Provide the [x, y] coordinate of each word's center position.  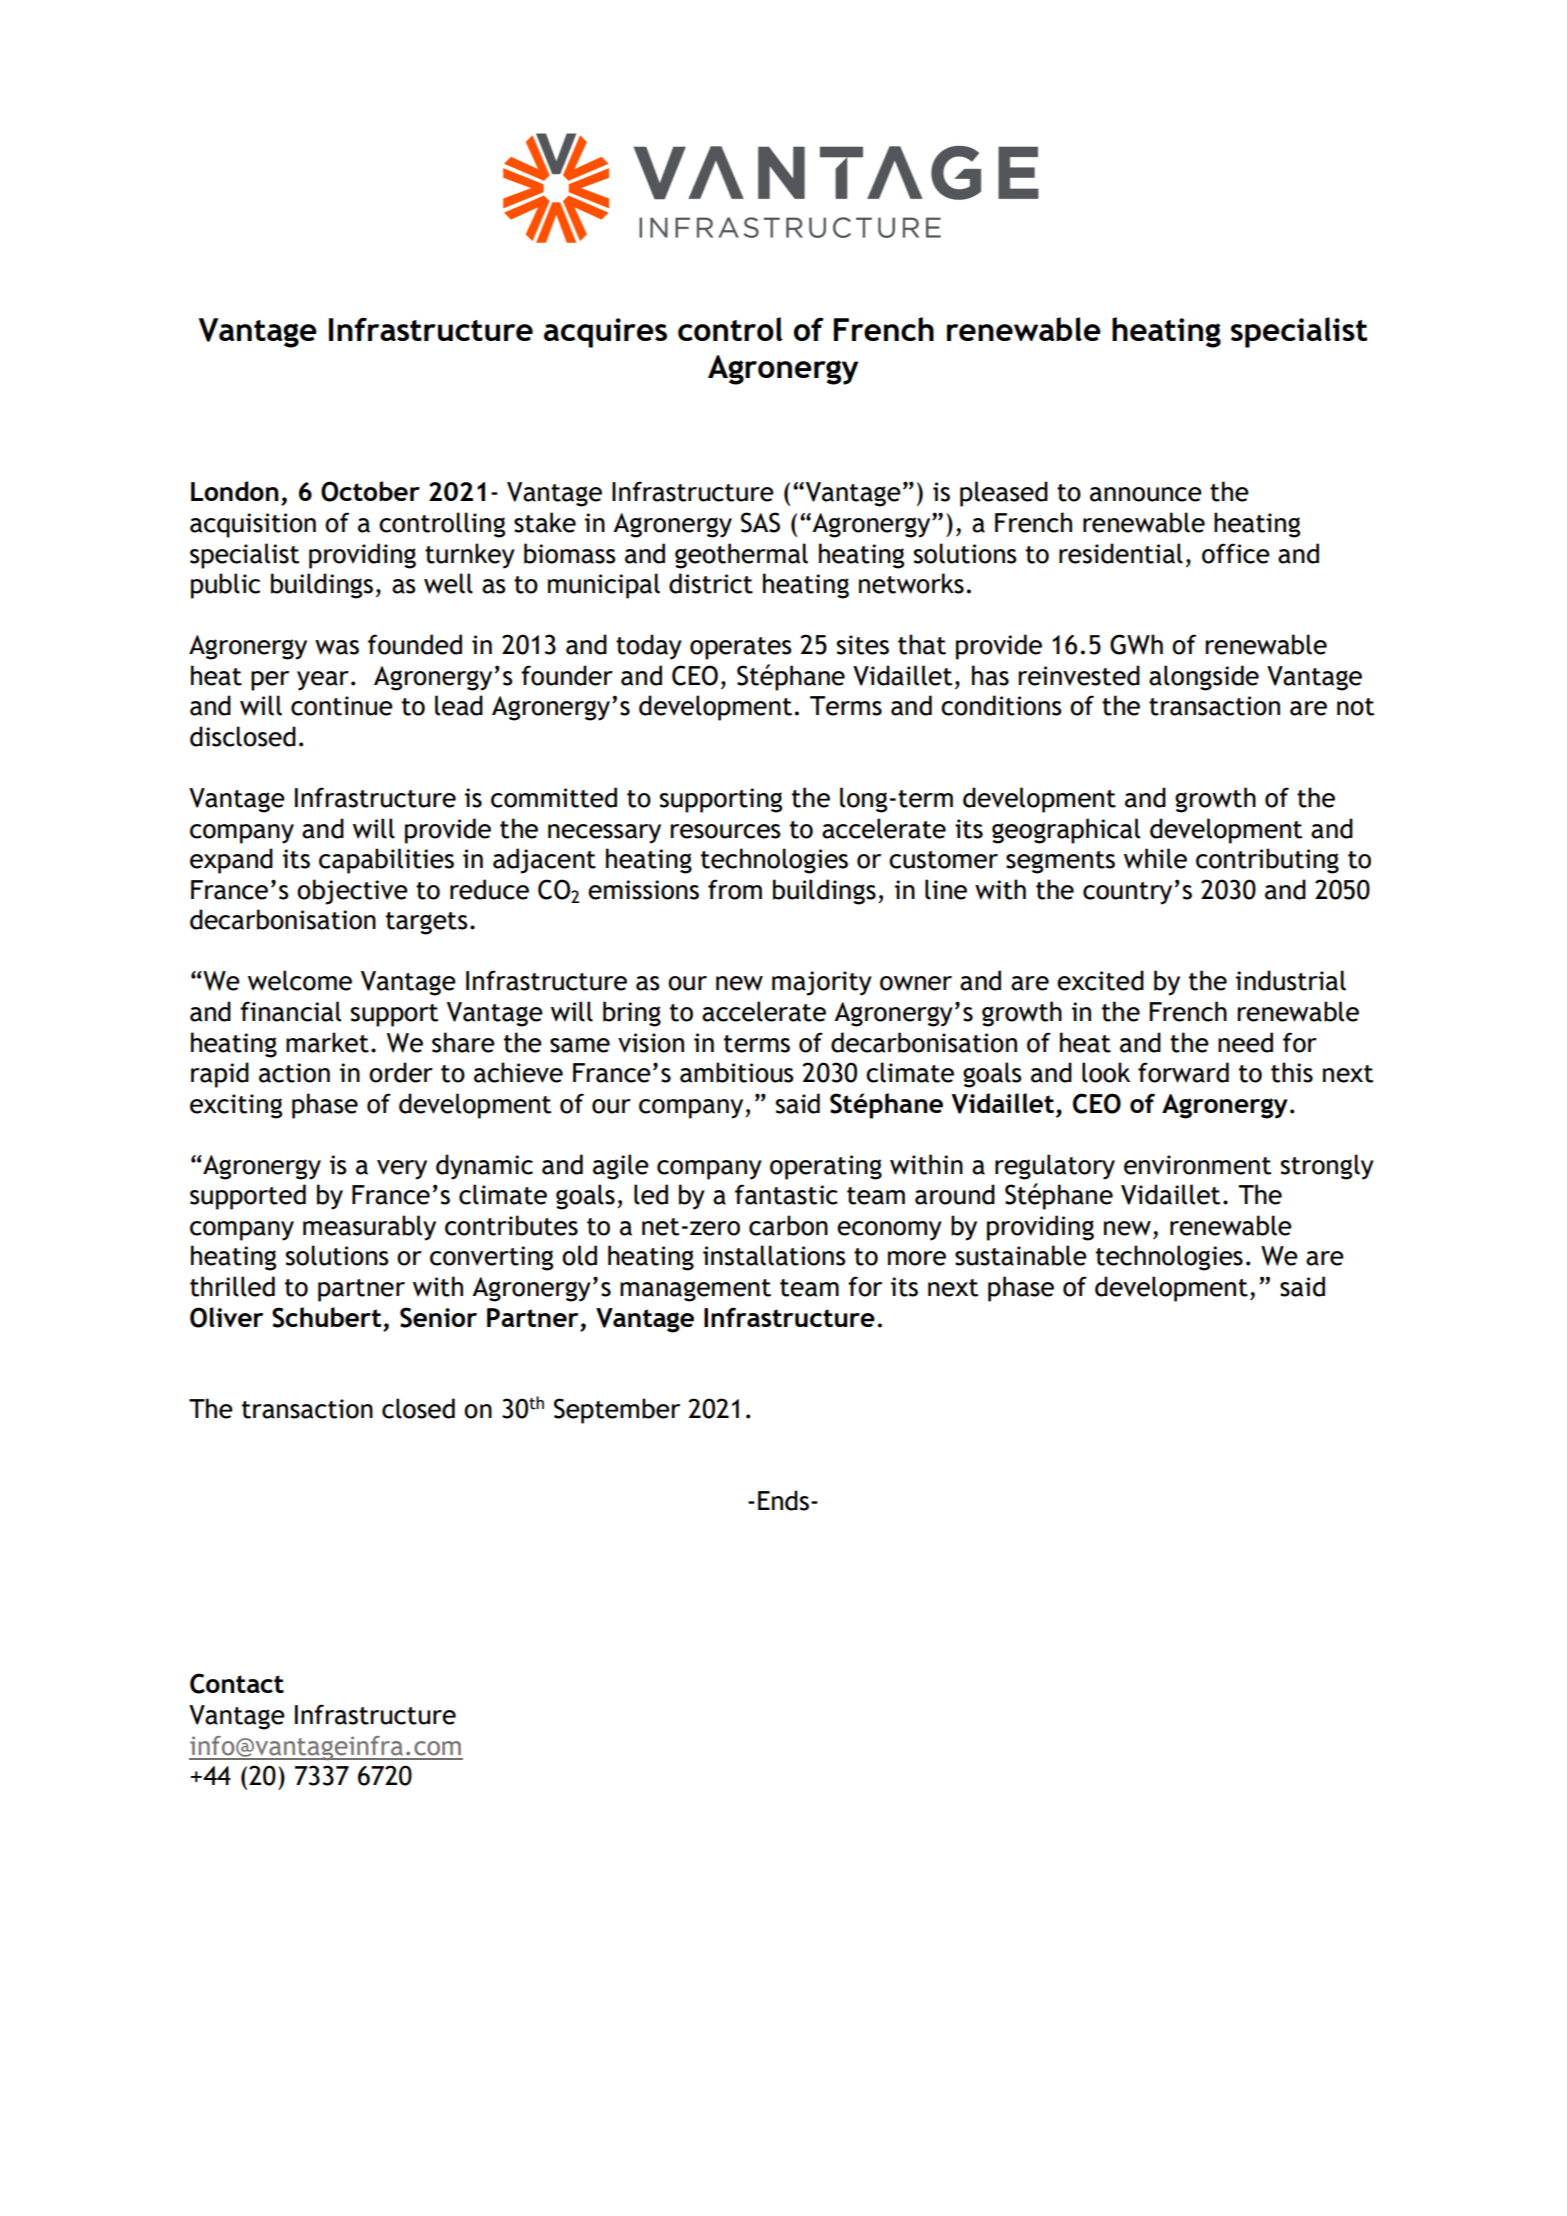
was [337, 647]
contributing [1267, 861]
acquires [605, 333]
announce [1146, 494]
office [1236, 553]
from [735, 889]
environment [1197, 1165]
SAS [760, 522]
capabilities [386, 861]
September [617, 1411]
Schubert [326, 1317]
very [402, 1170]
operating [826, 1167]
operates [741, 648]
